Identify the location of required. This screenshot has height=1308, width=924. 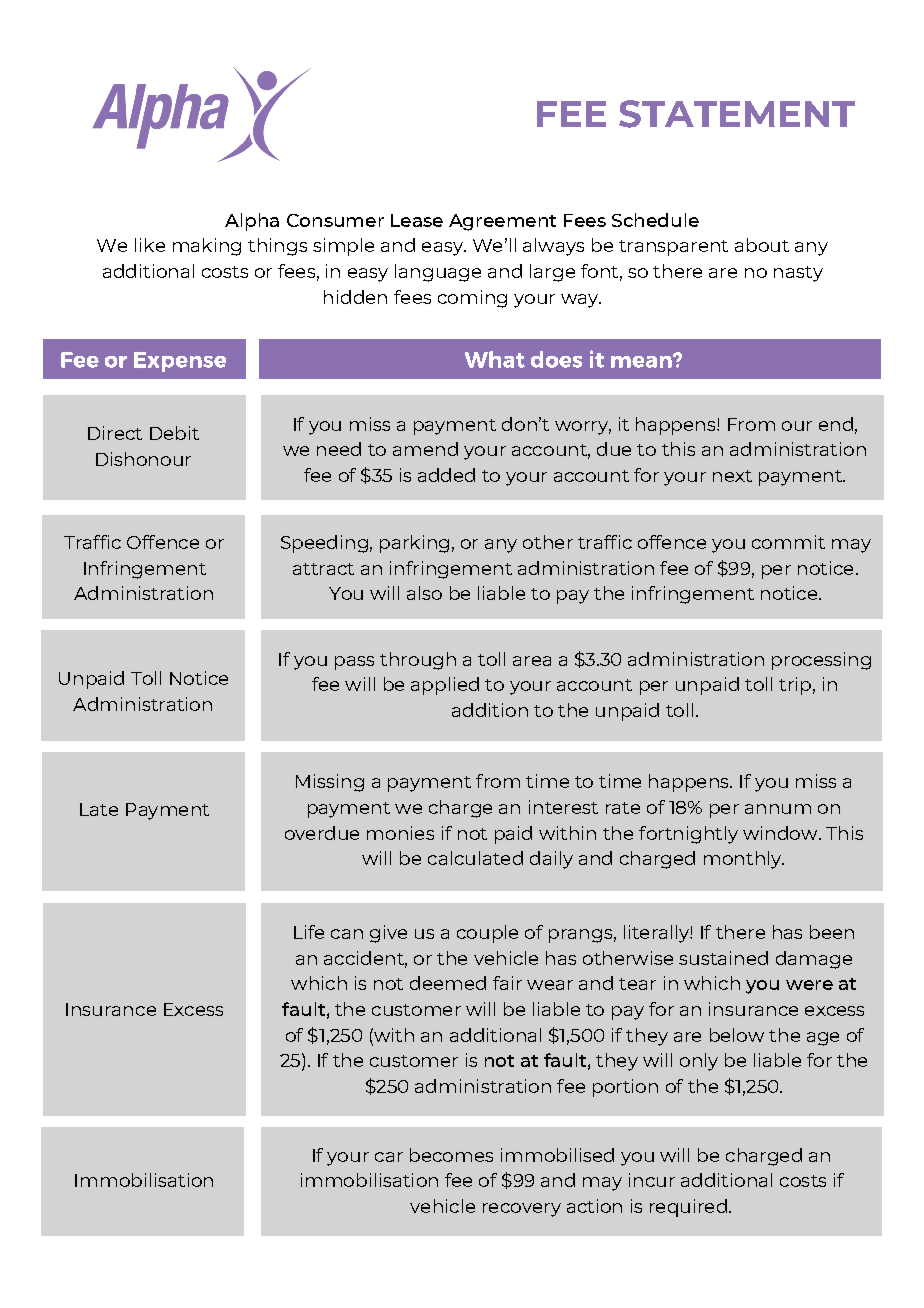
(688, 1208).
